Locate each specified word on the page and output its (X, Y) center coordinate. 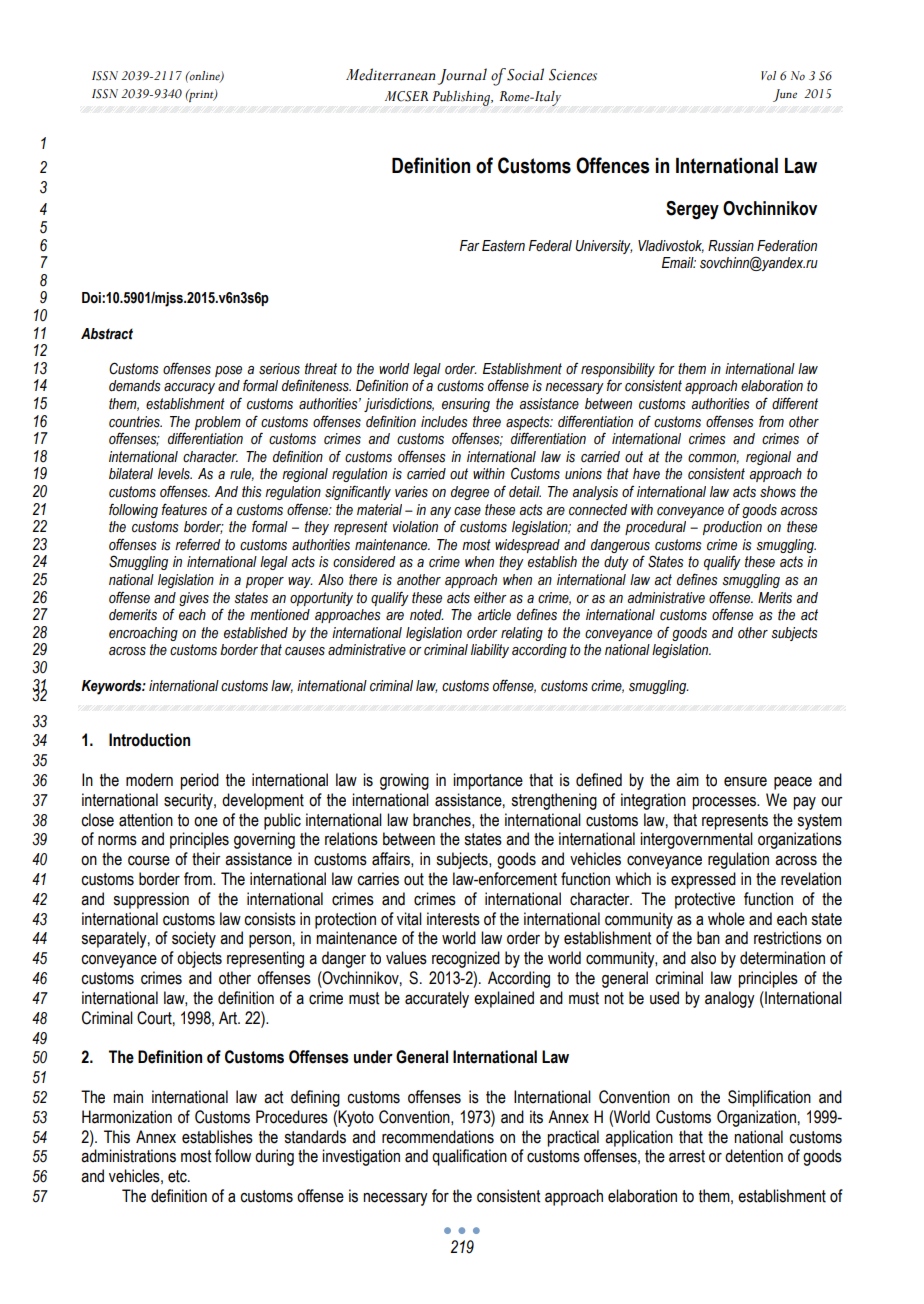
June (785, 95)
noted (426, 615)
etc (178, 1176)
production (732, 528)
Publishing (463, 98)
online (205, 77)
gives (194, 599)
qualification (469, 1157)
